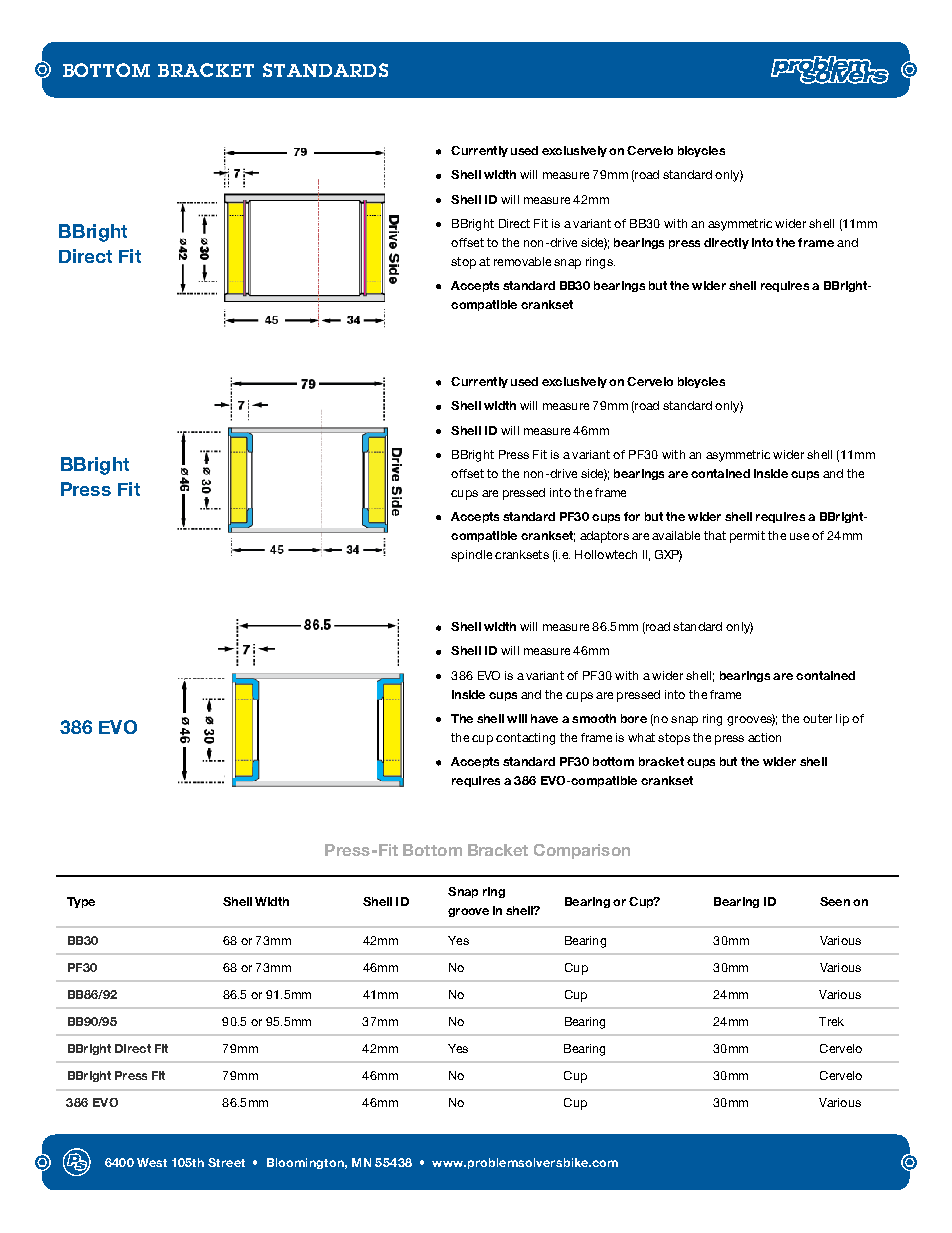  What do you see at coordinates (226, 1162) in the page?
I see `Street` at bounding box center [226, 1162].
